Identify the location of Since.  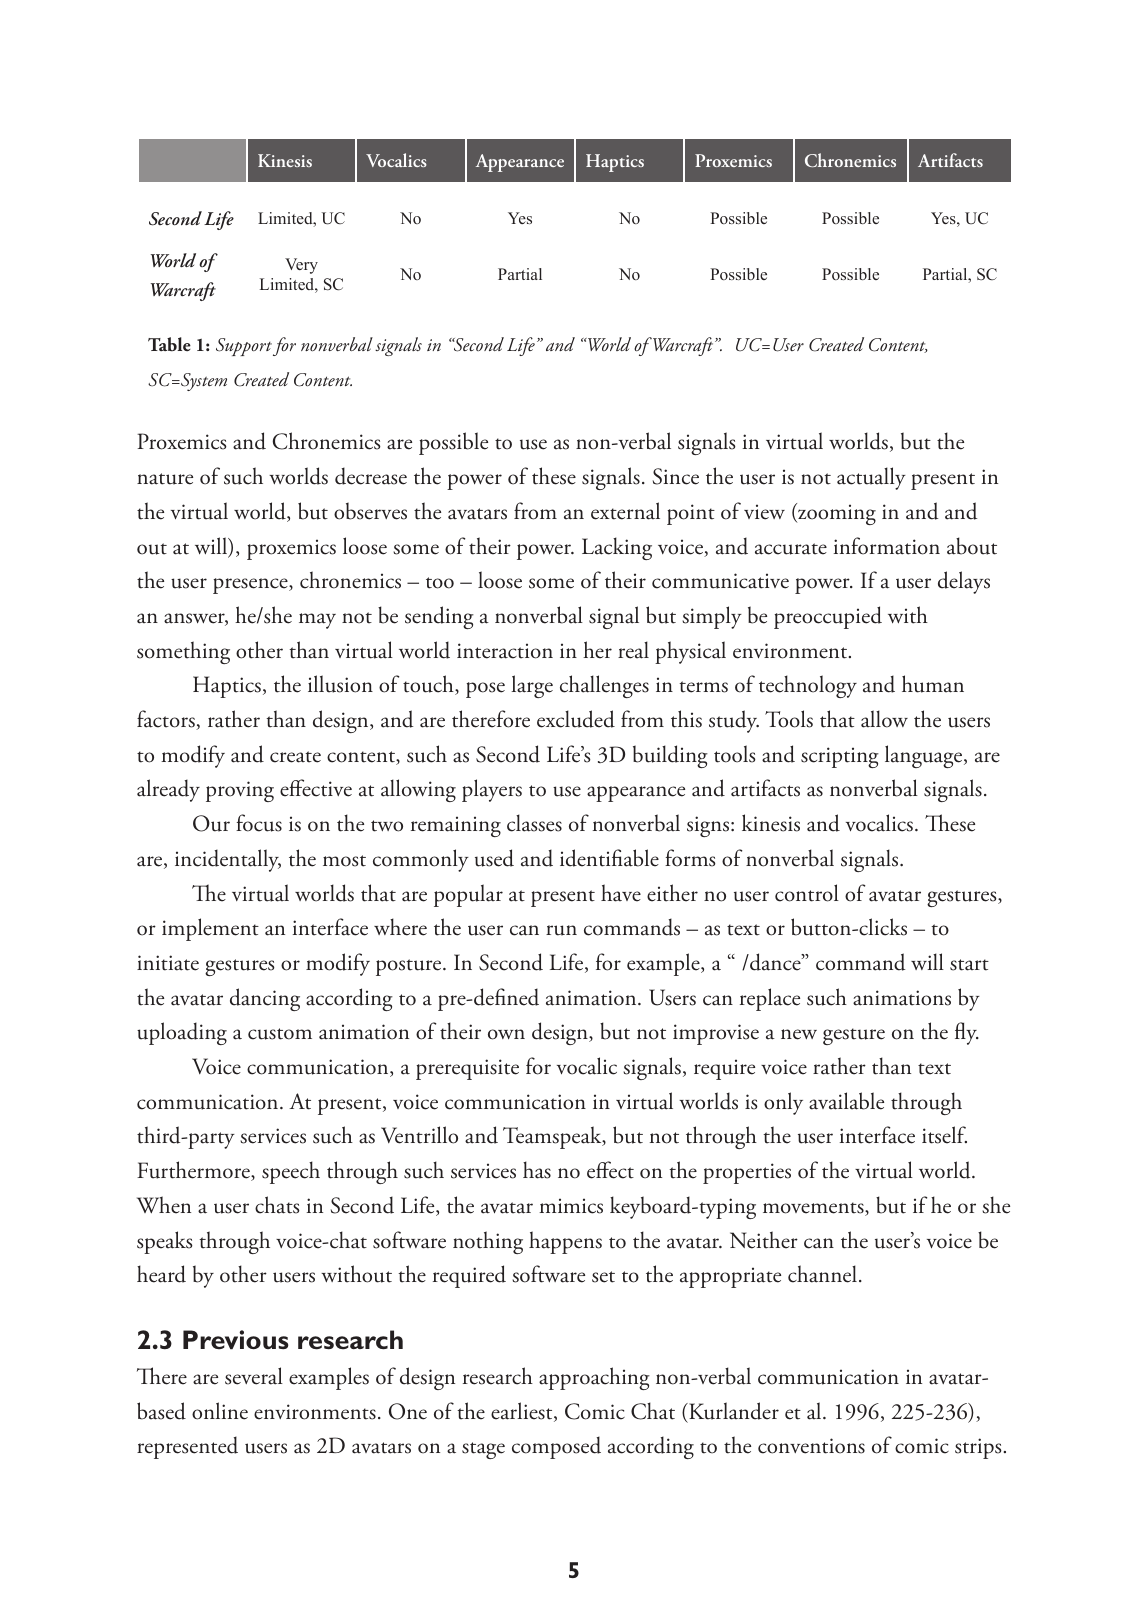
(676, 476).
